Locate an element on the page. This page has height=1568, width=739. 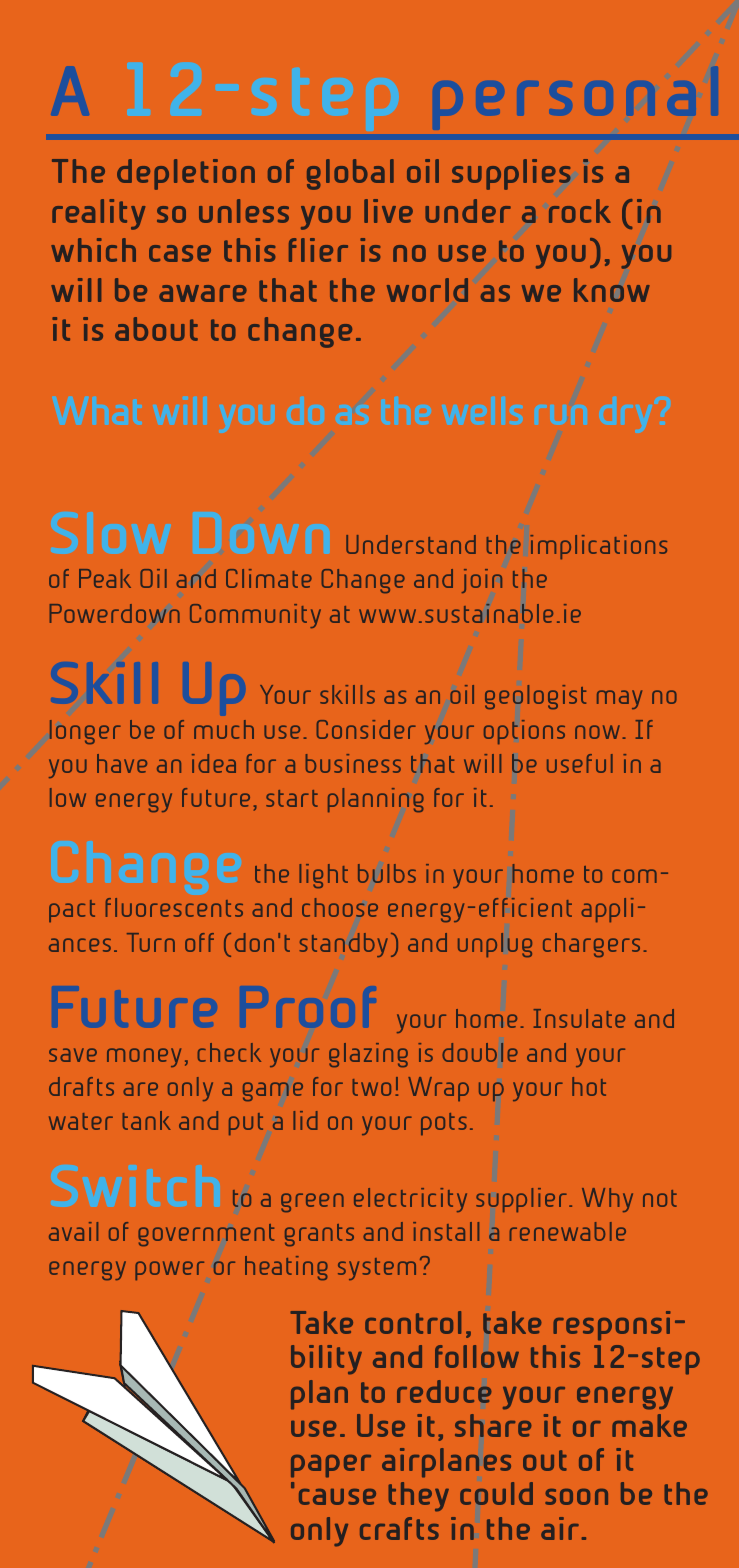
have is located at coordinates (122, 763).
